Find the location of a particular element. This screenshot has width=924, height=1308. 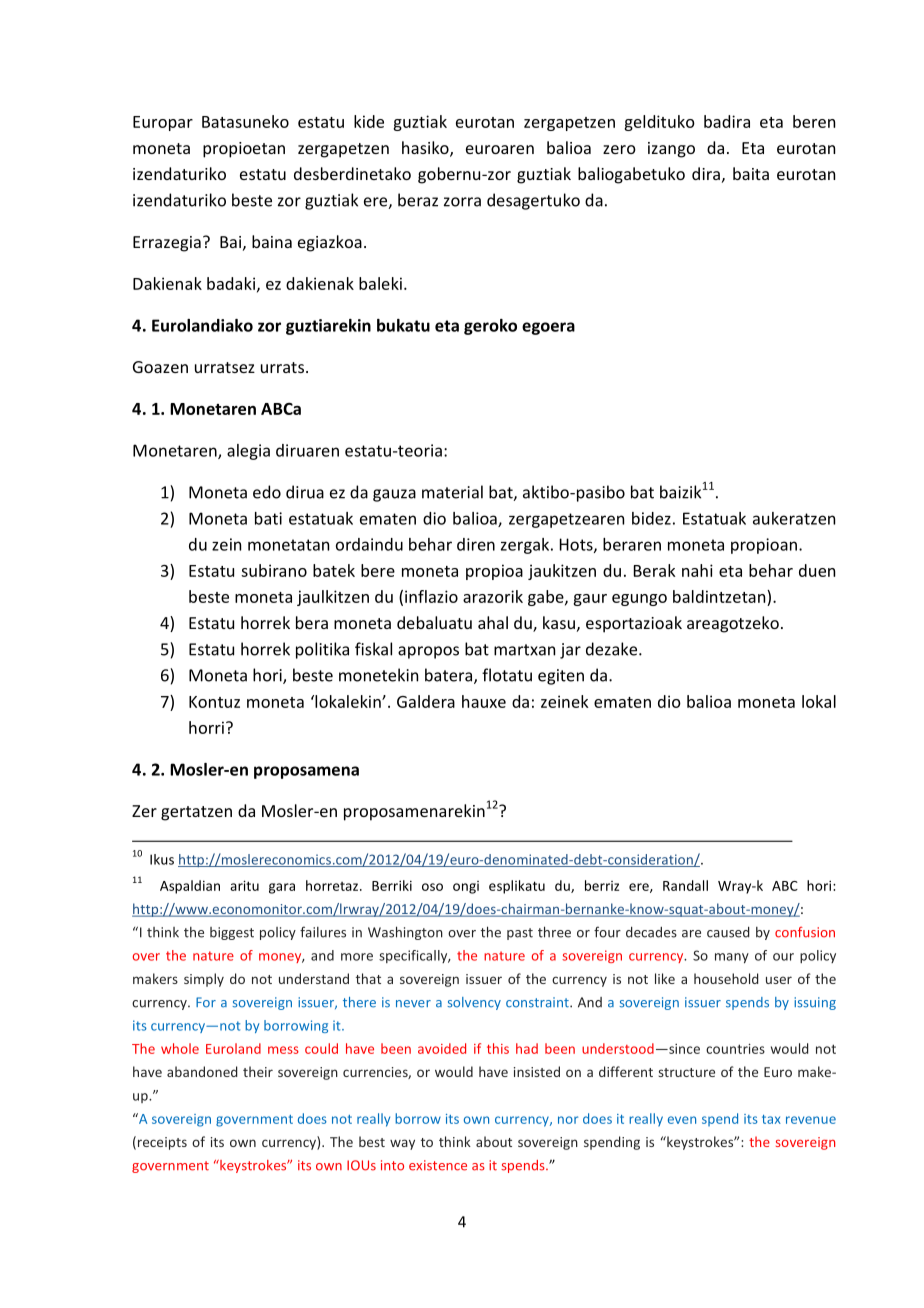

nahi is located at coordinates (697, 570).
